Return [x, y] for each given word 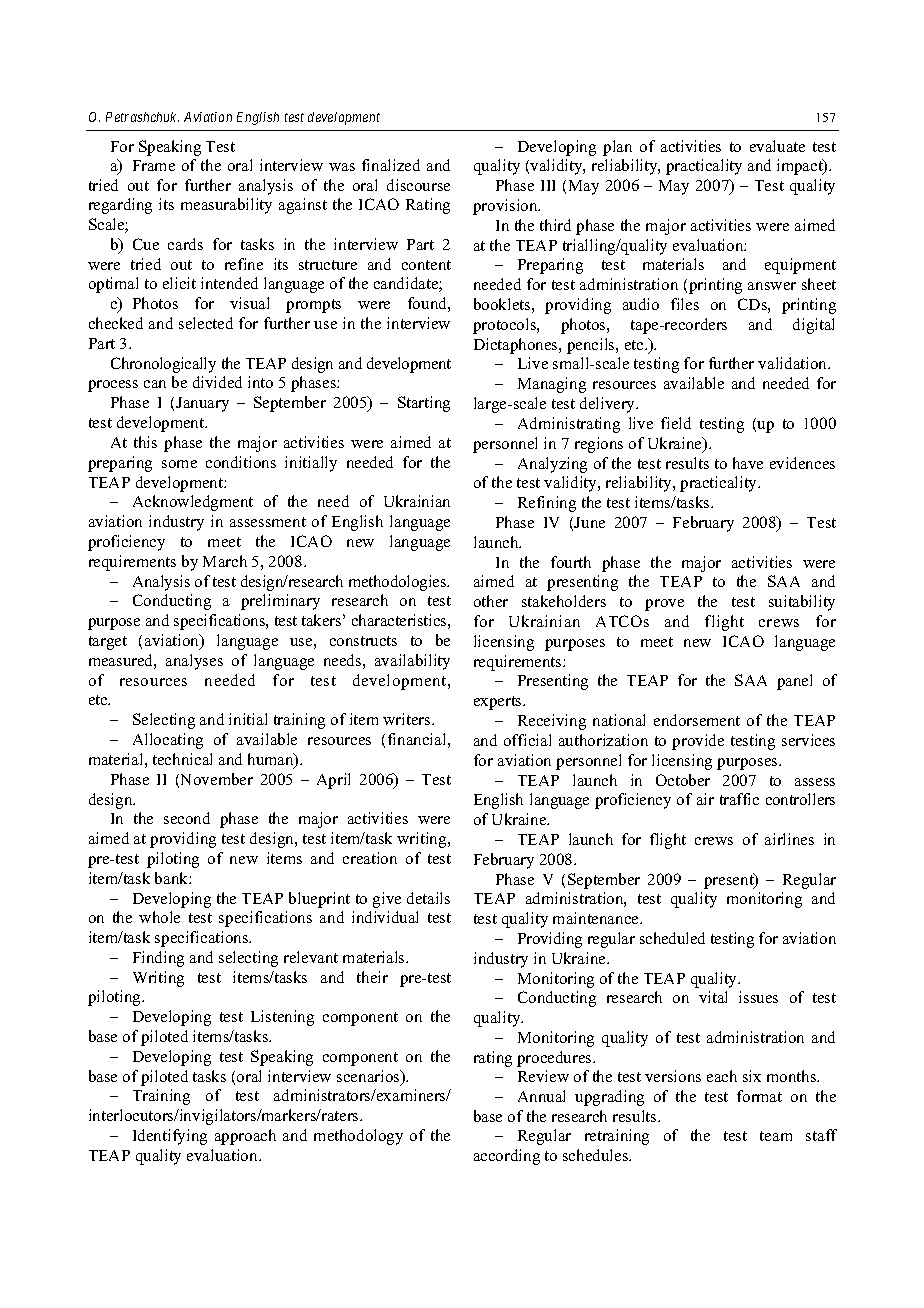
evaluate [777, 146]
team [776, 1136]
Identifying [170, 1137]
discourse [418, 185]
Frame [154, 165]
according [507, 1157]
